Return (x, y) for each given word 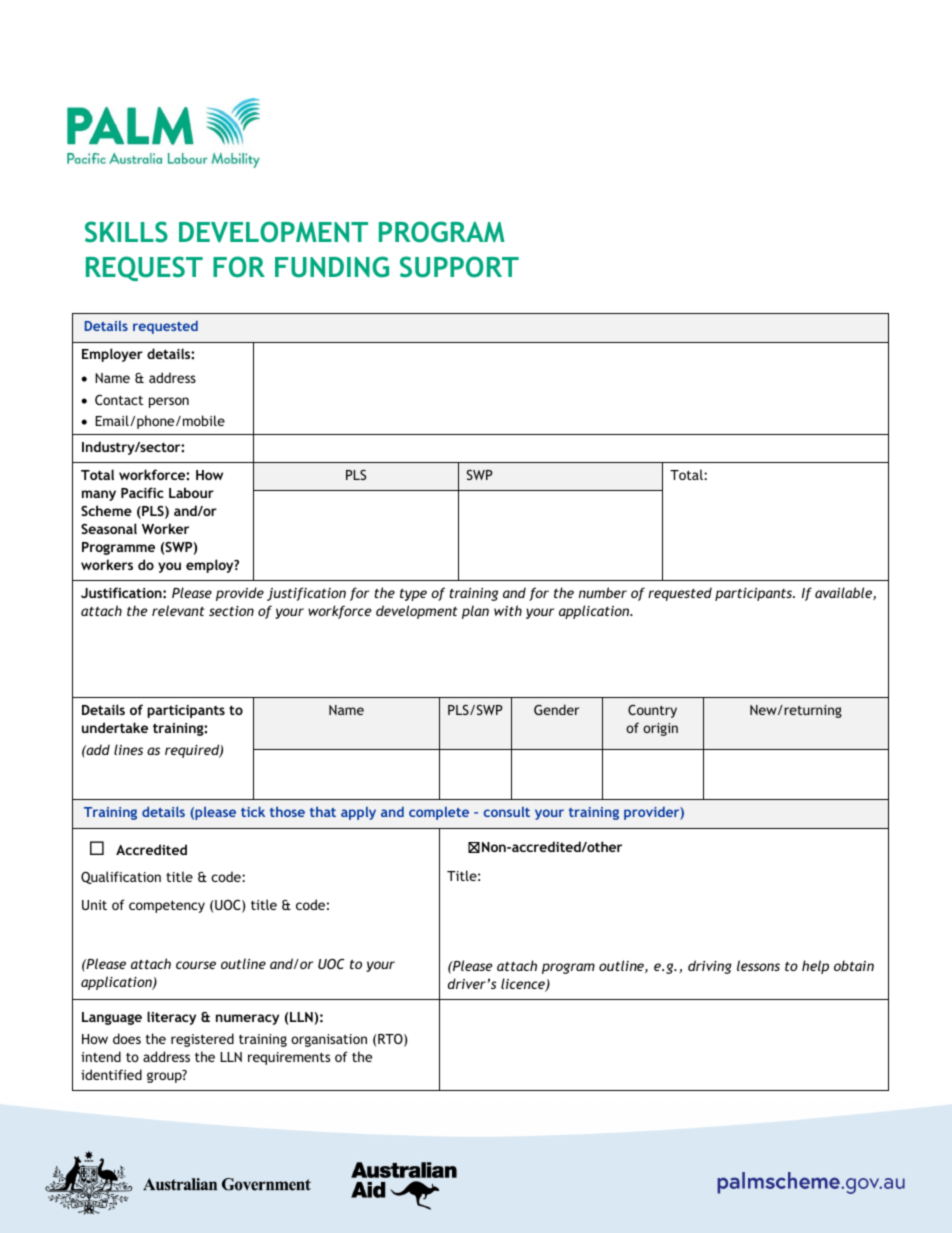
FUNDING (332, 267)
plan (475, 612)
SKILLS (126, 232)
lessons (758, 965)
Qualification (121, 877)
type (413, 594)
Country (652, 711)
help (815, 967)
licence (524, 985)
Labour (191, 492)
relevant (178, 610)
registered (202, 1040)
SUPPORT (459, 267)
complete (439, 813)
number (603, 592)
